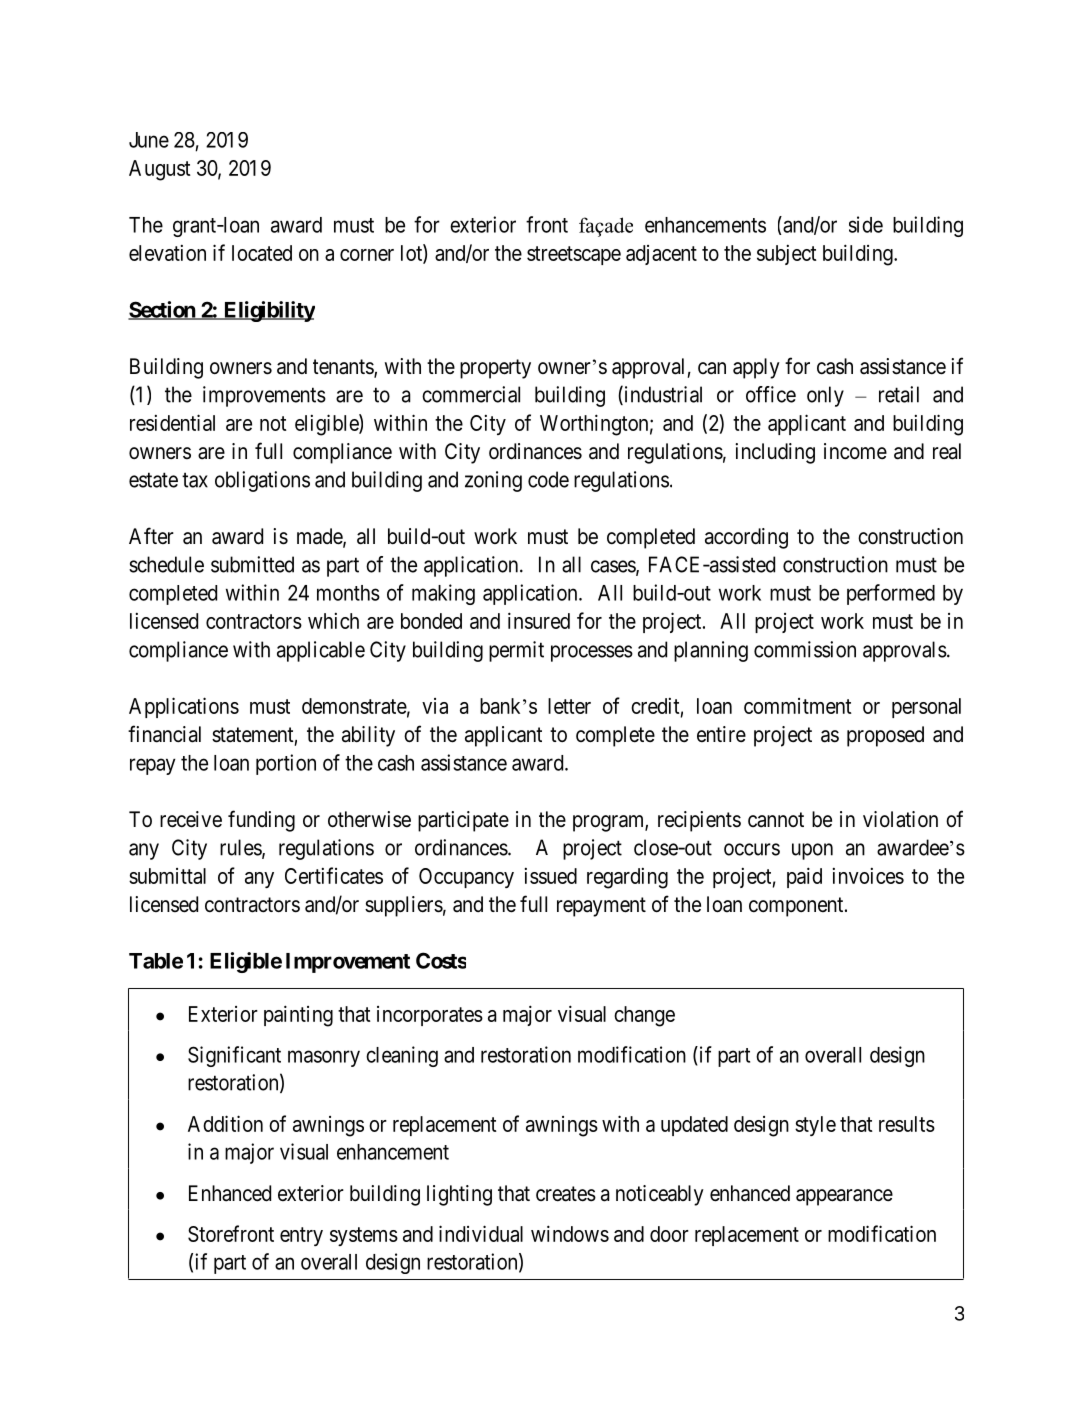 This document has height=1413, width=1092. Describe the element at coordinates (160, 170) in the document. I see `August` at that location.
